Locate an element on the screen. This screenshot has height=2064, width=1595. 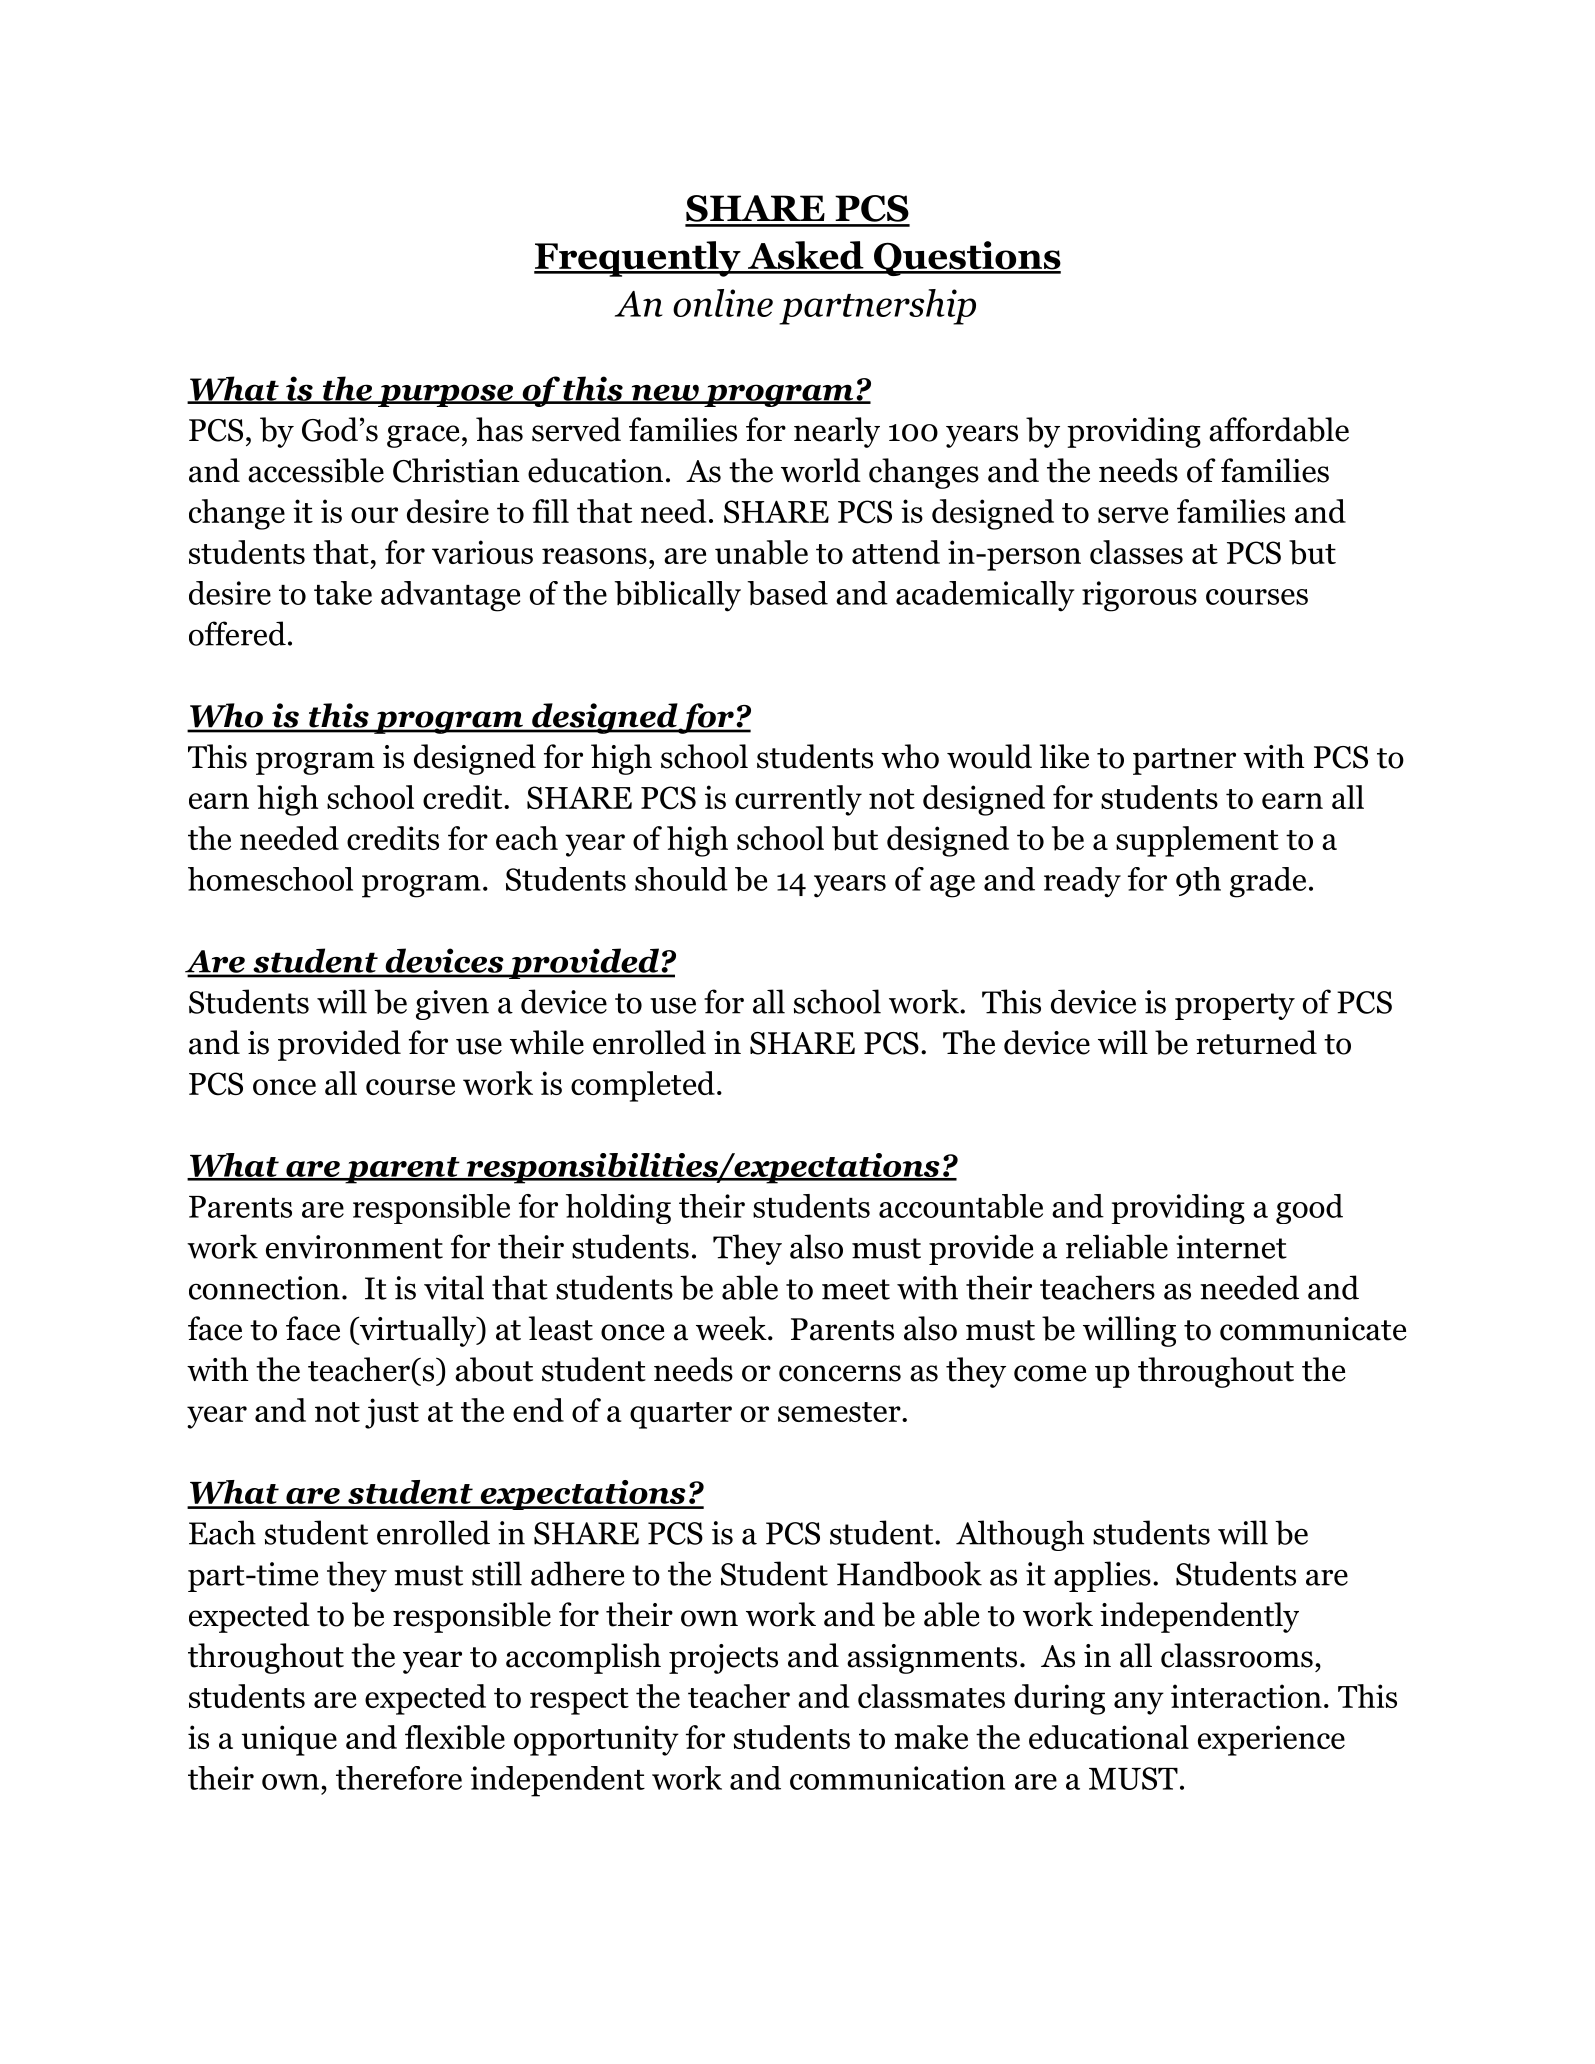
Questions is located at coordinates (966, 258).
